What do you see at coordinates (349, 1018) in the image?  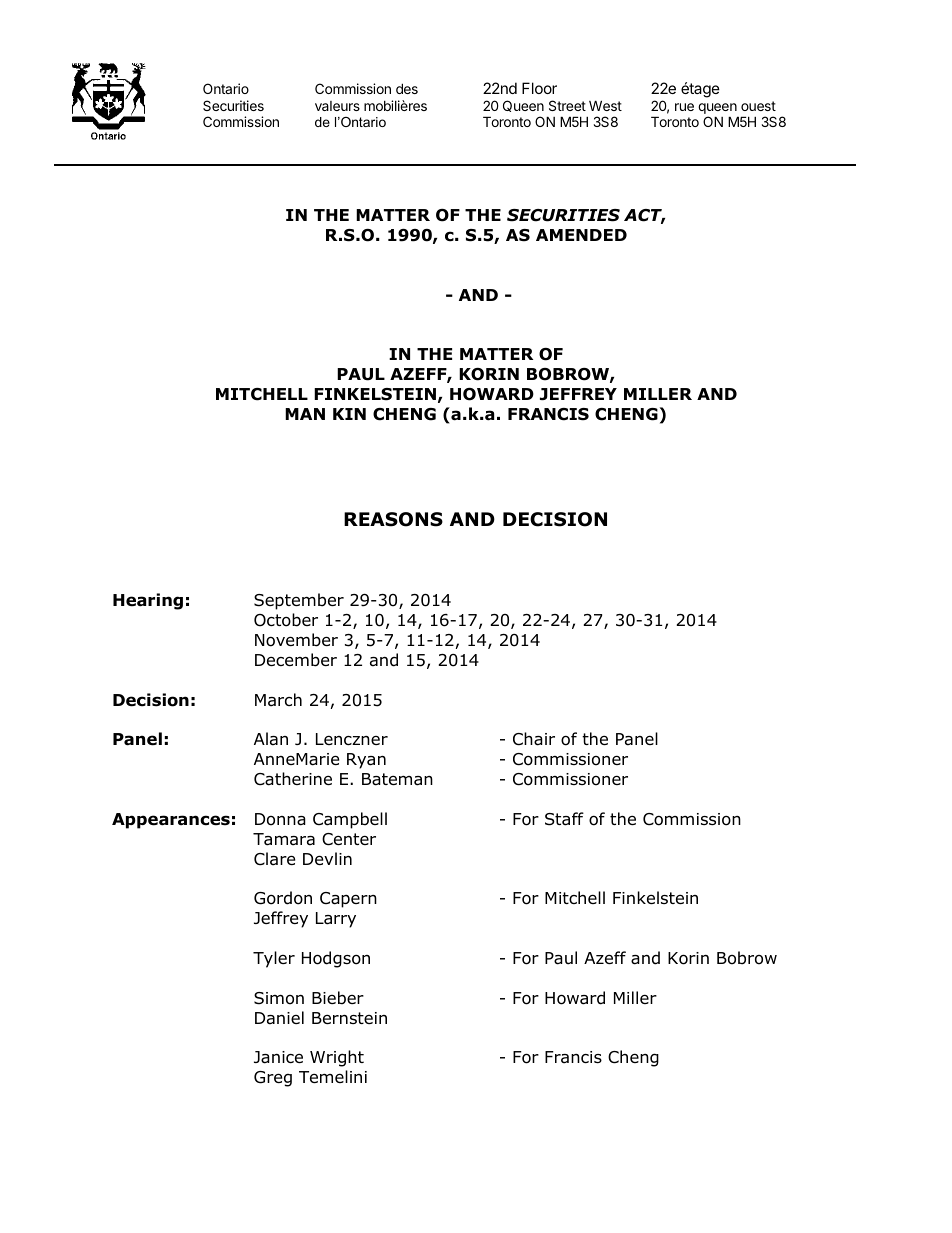 I see `Bernstein` at bounding box center [349, 1018].
